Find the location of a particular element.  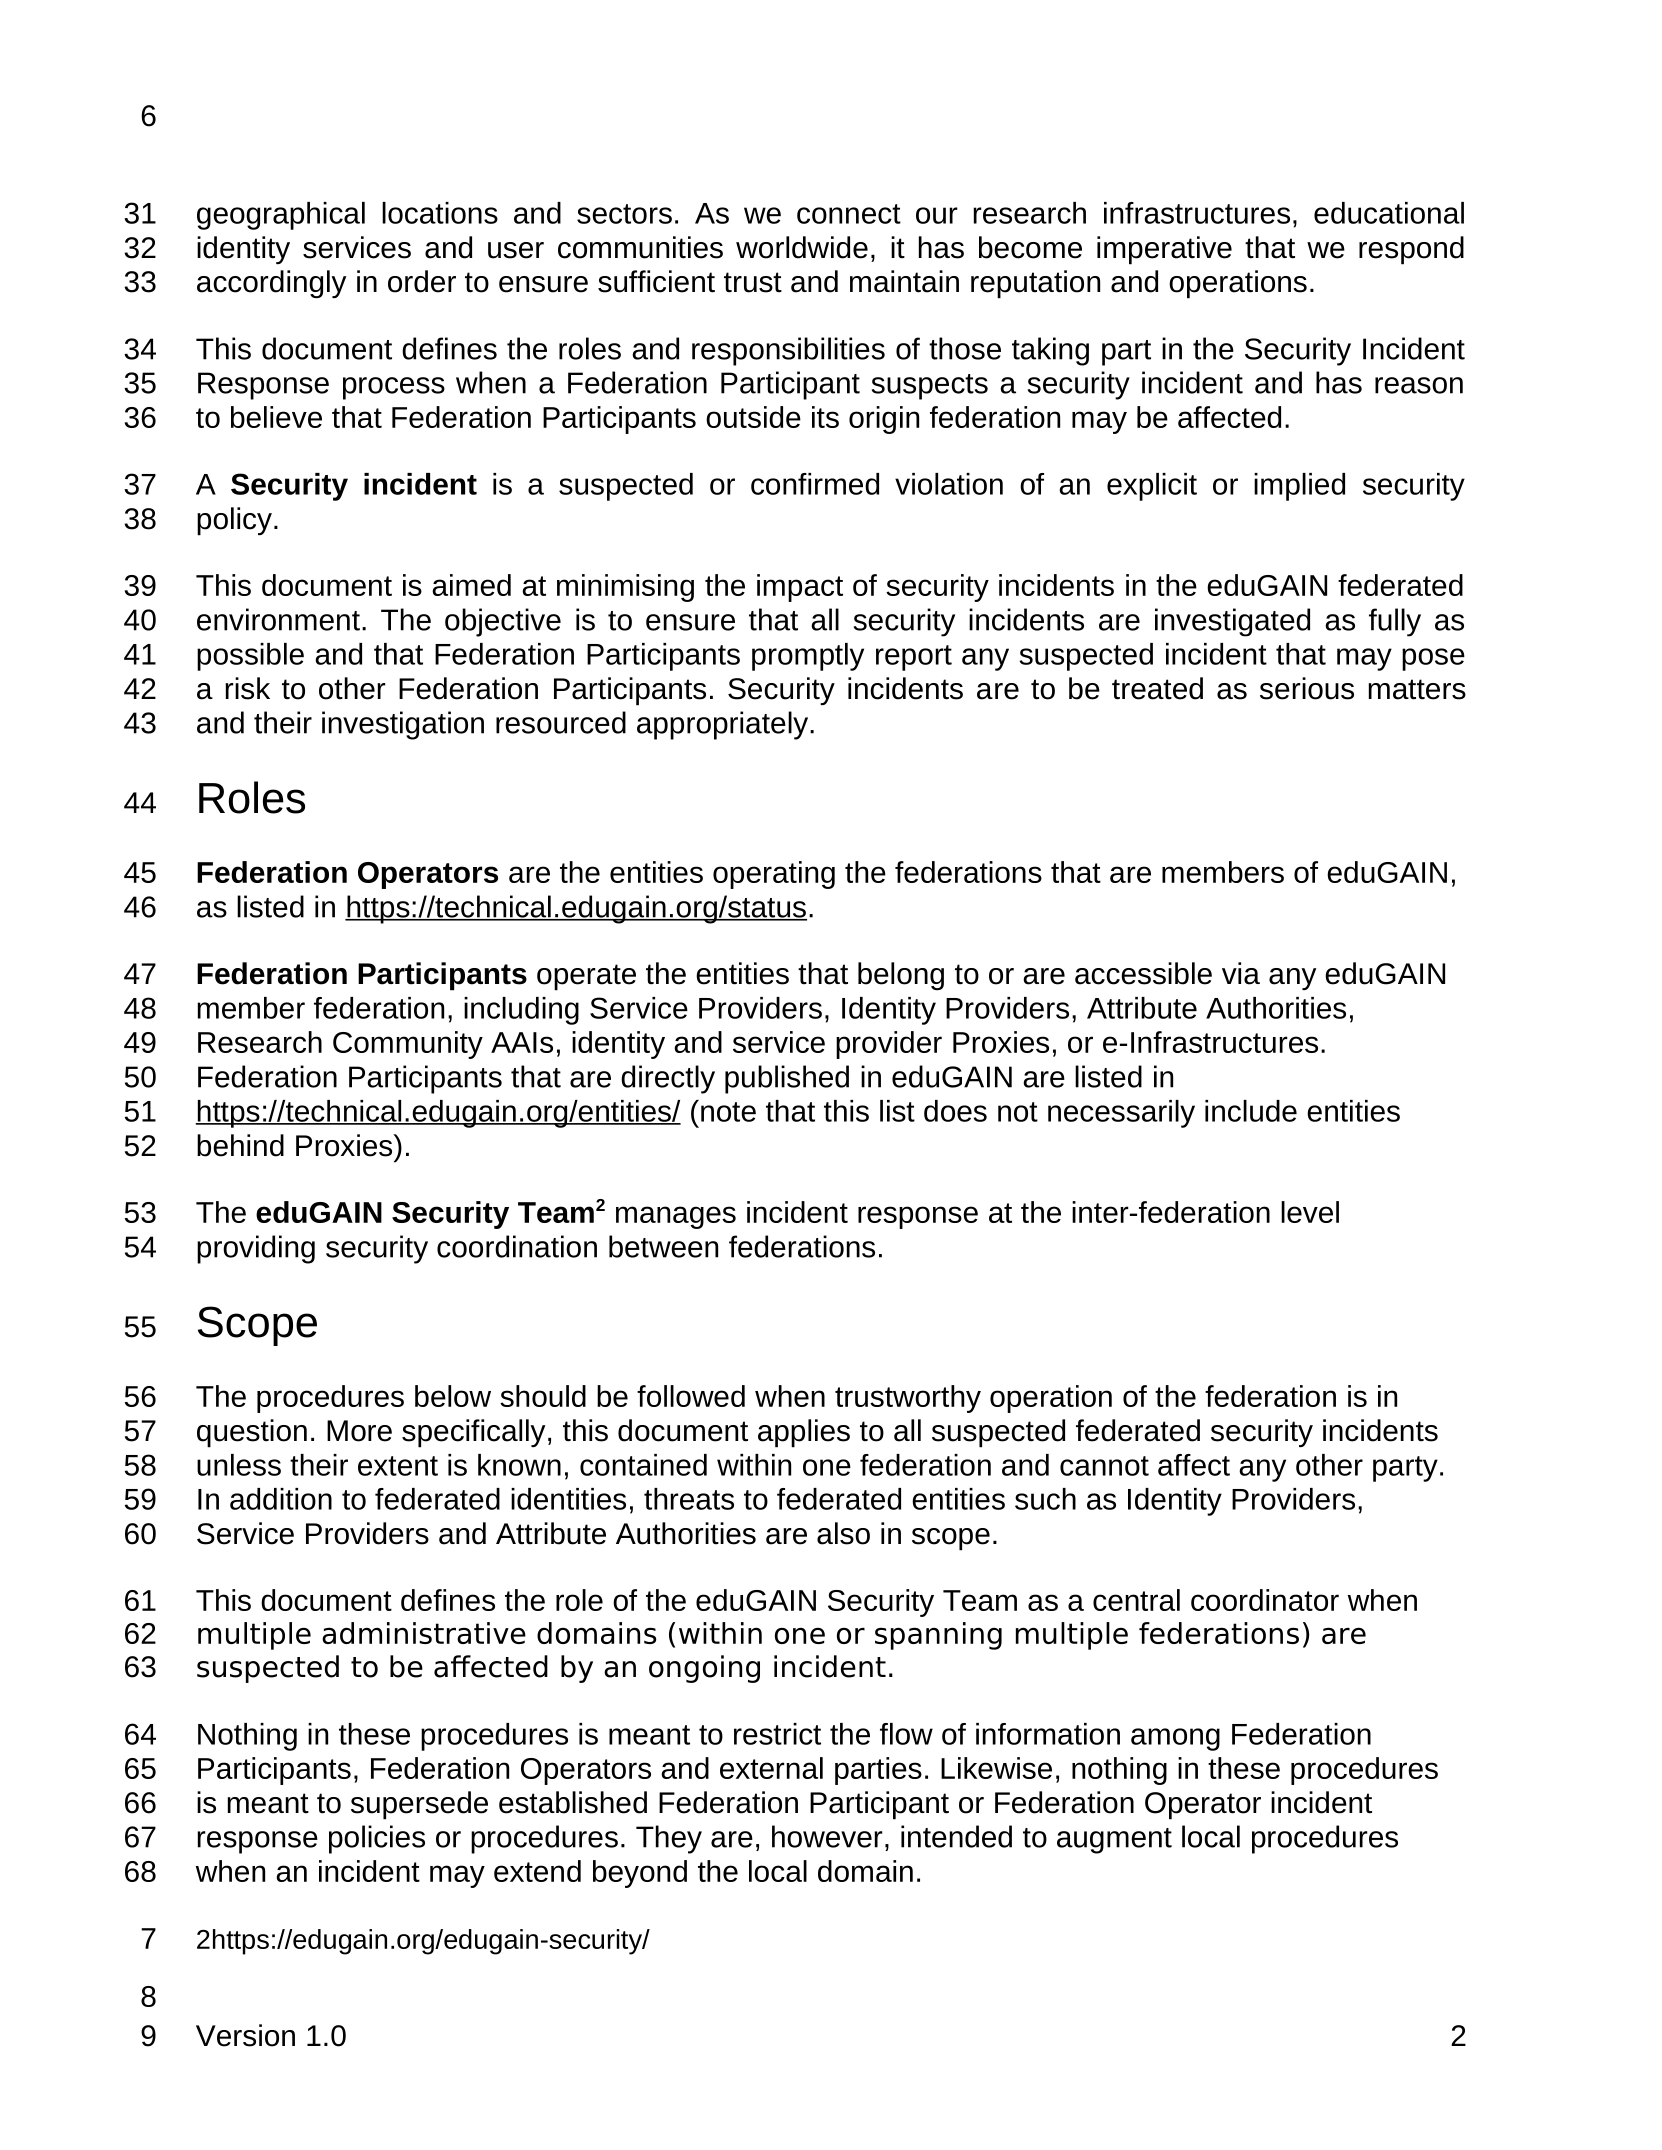

however is located at coordinates (827, 1836).
